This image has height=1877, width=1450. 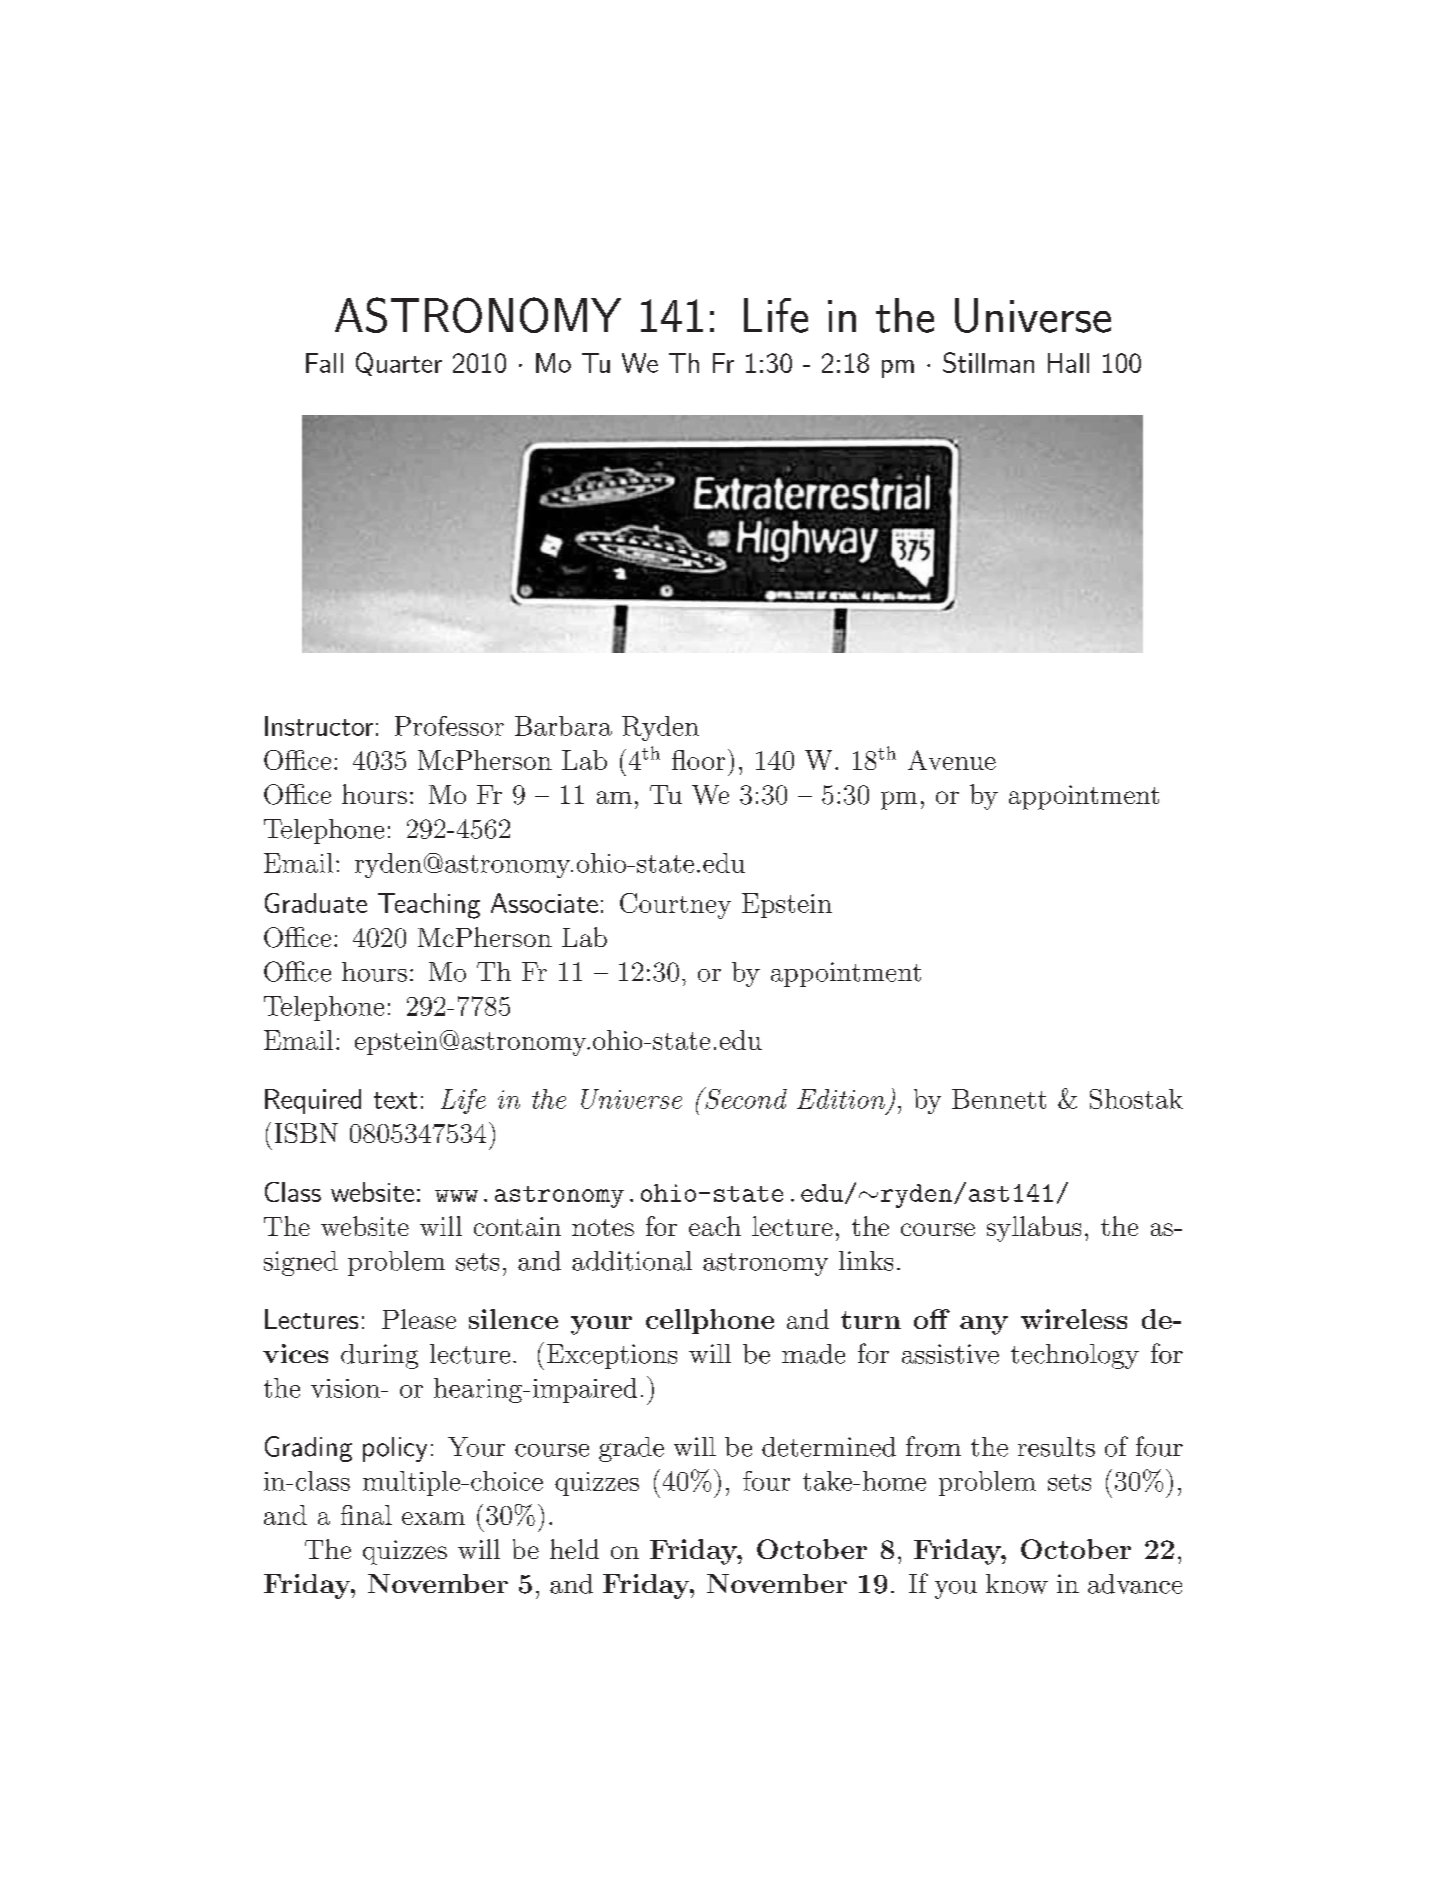 What do you see at coordinates (675, 906) in the image?
I see `Courtney` at bounding box center [675, 906].
